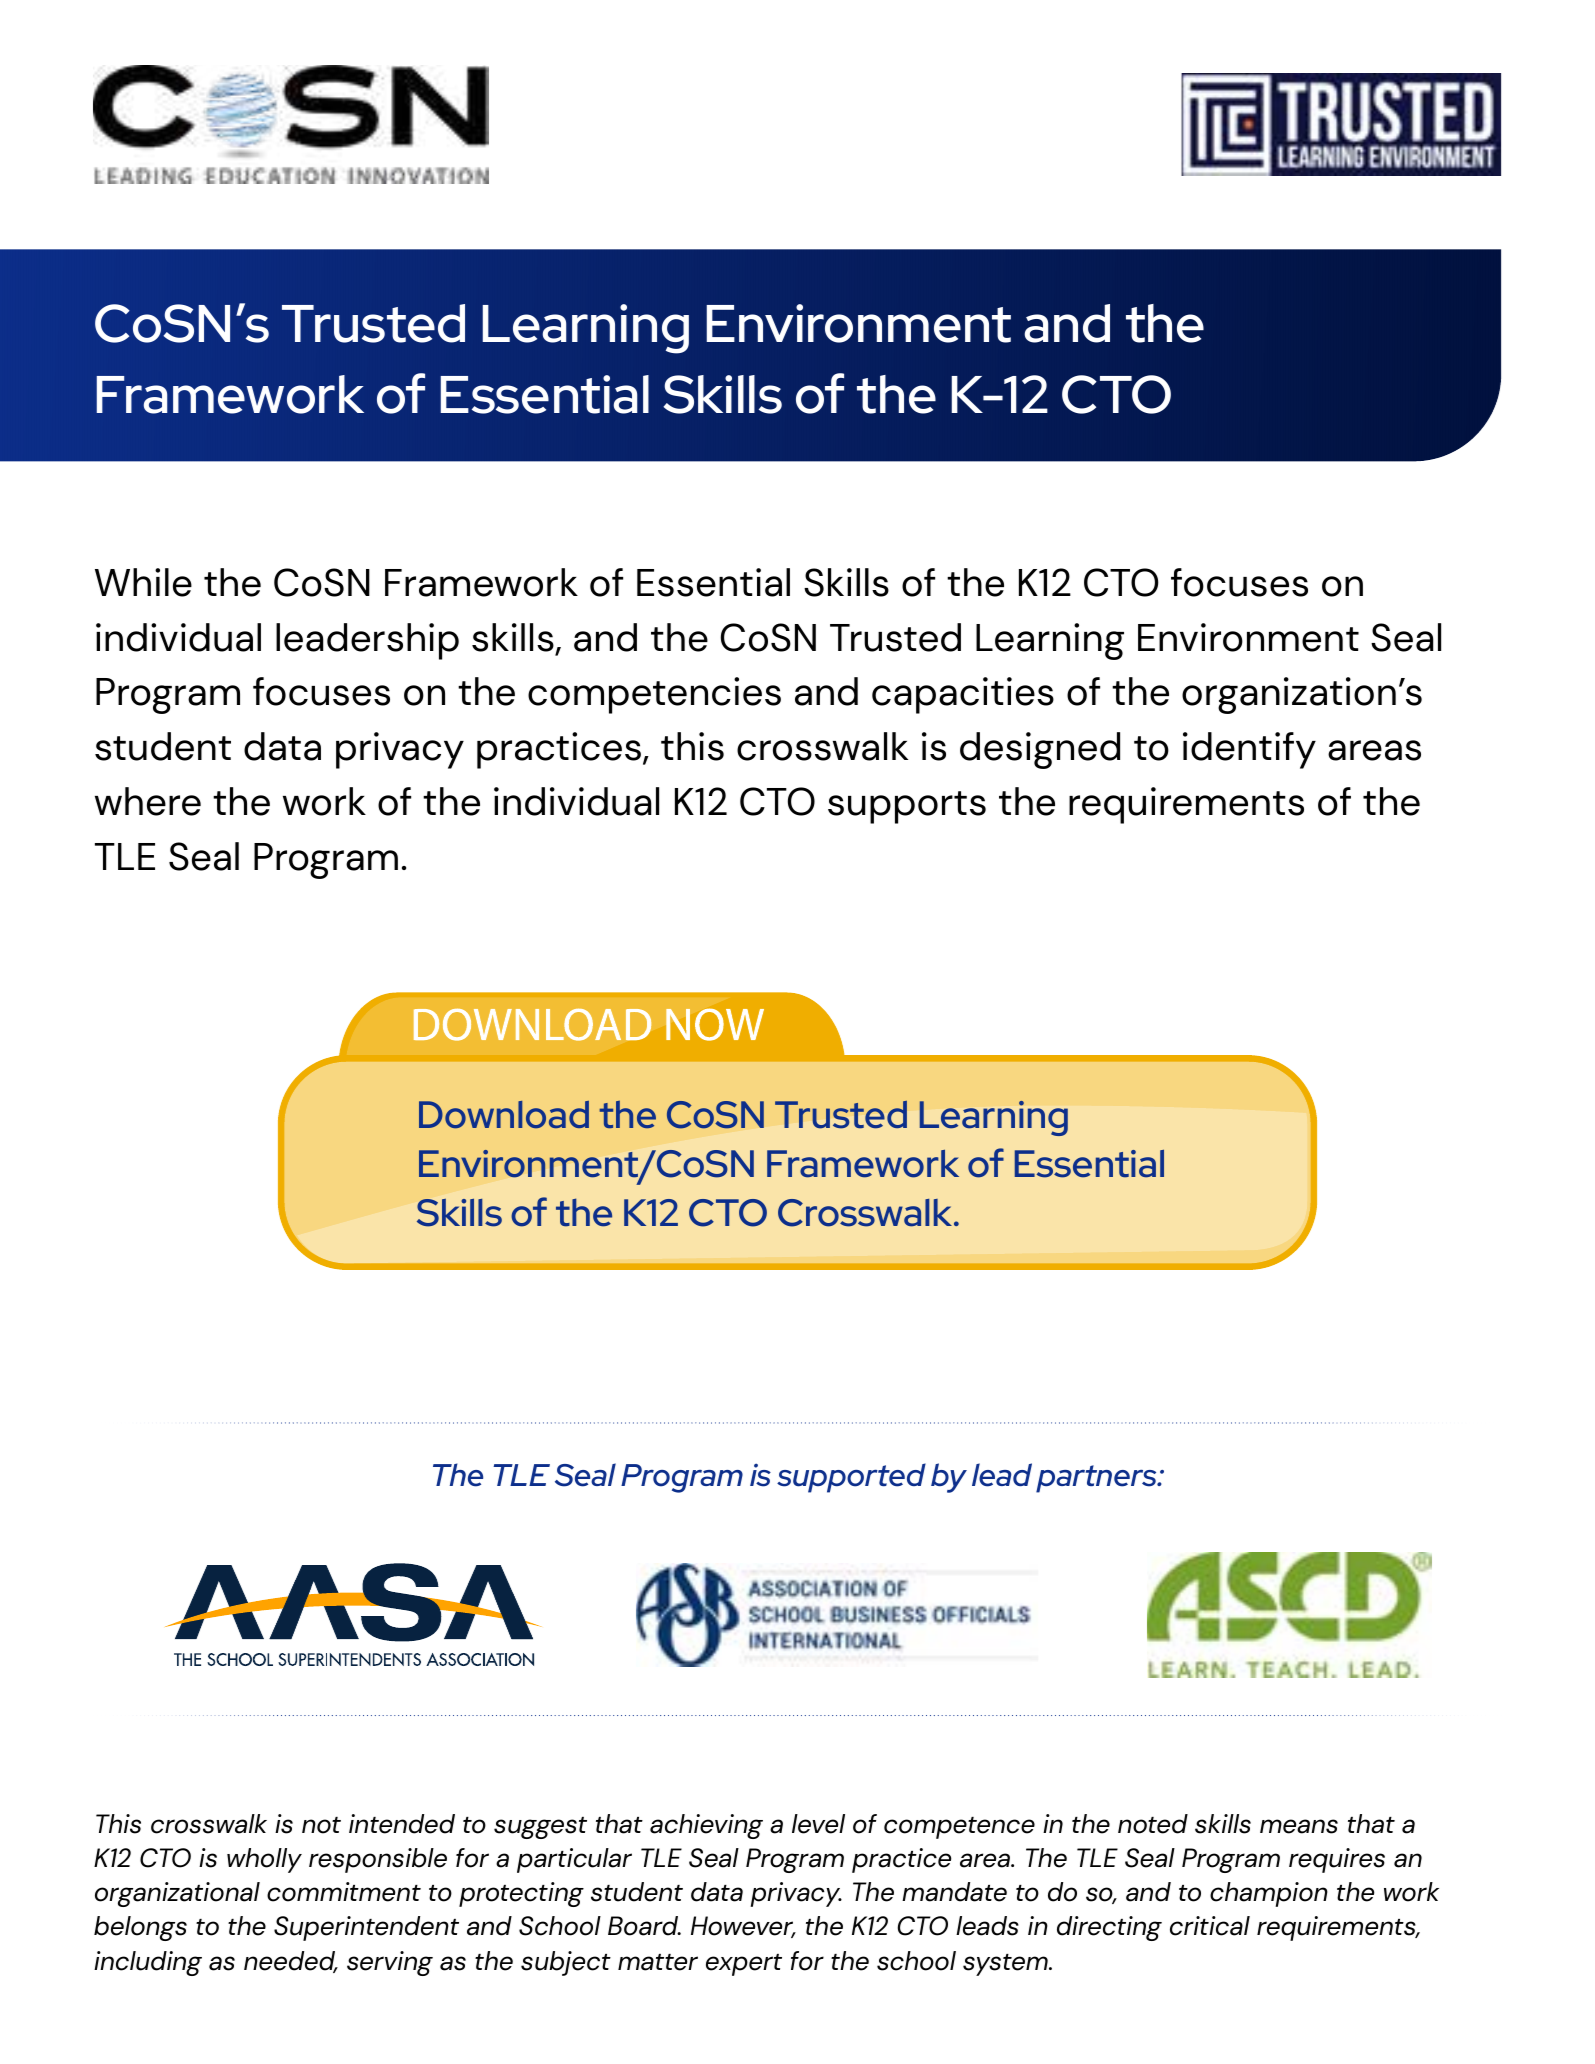  I want to click on However, so click(743, 1927).
